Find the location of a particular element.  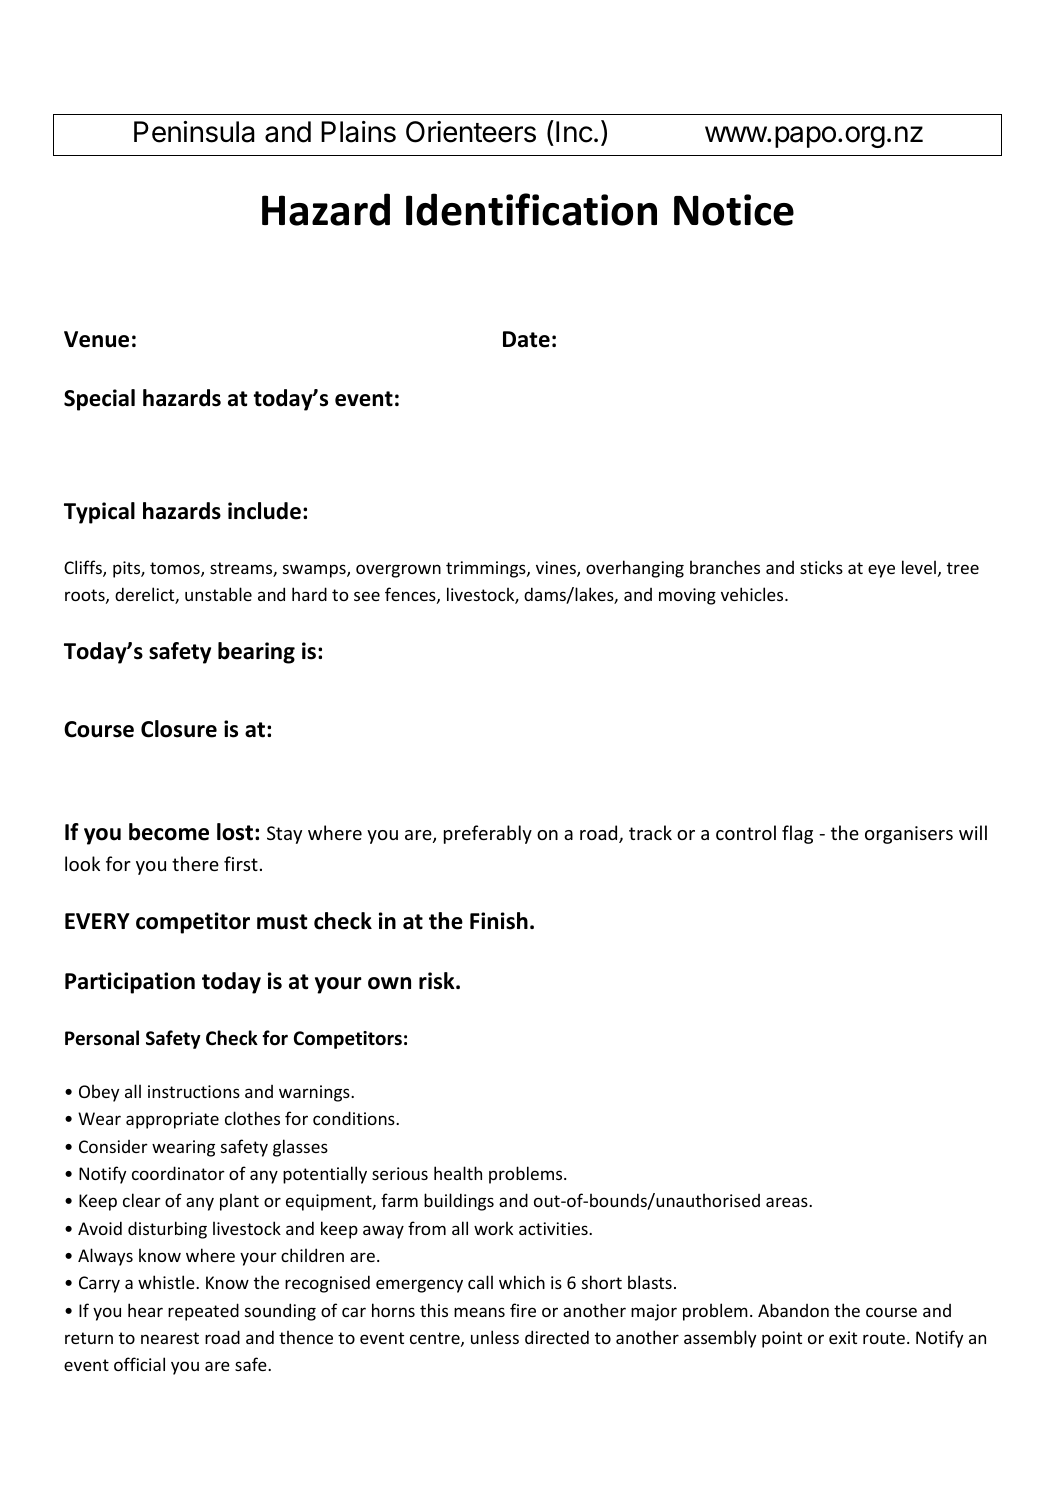

route is located at coordinates (884, 1338).
